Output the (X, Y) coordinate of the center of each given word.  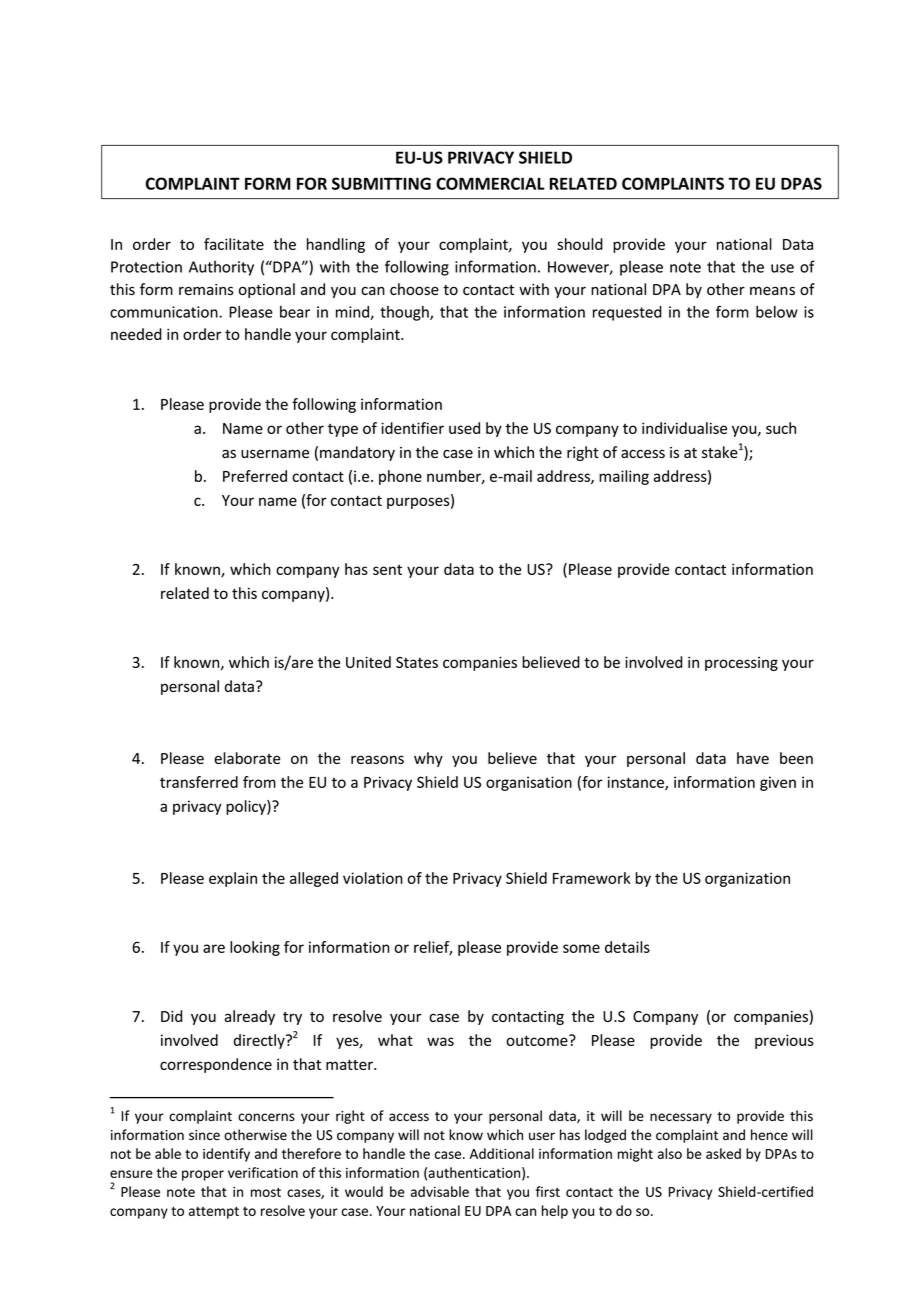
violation (373, 878)
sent (387, 570)
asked (723, 1153)
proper (203, 1175)
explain (233, 879)
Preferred (255, 476)
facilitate (234, 244)
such (781, 428)
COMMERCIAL (490, 183)
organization (747, 879)
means (772, 290)
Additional (501, 1153)
